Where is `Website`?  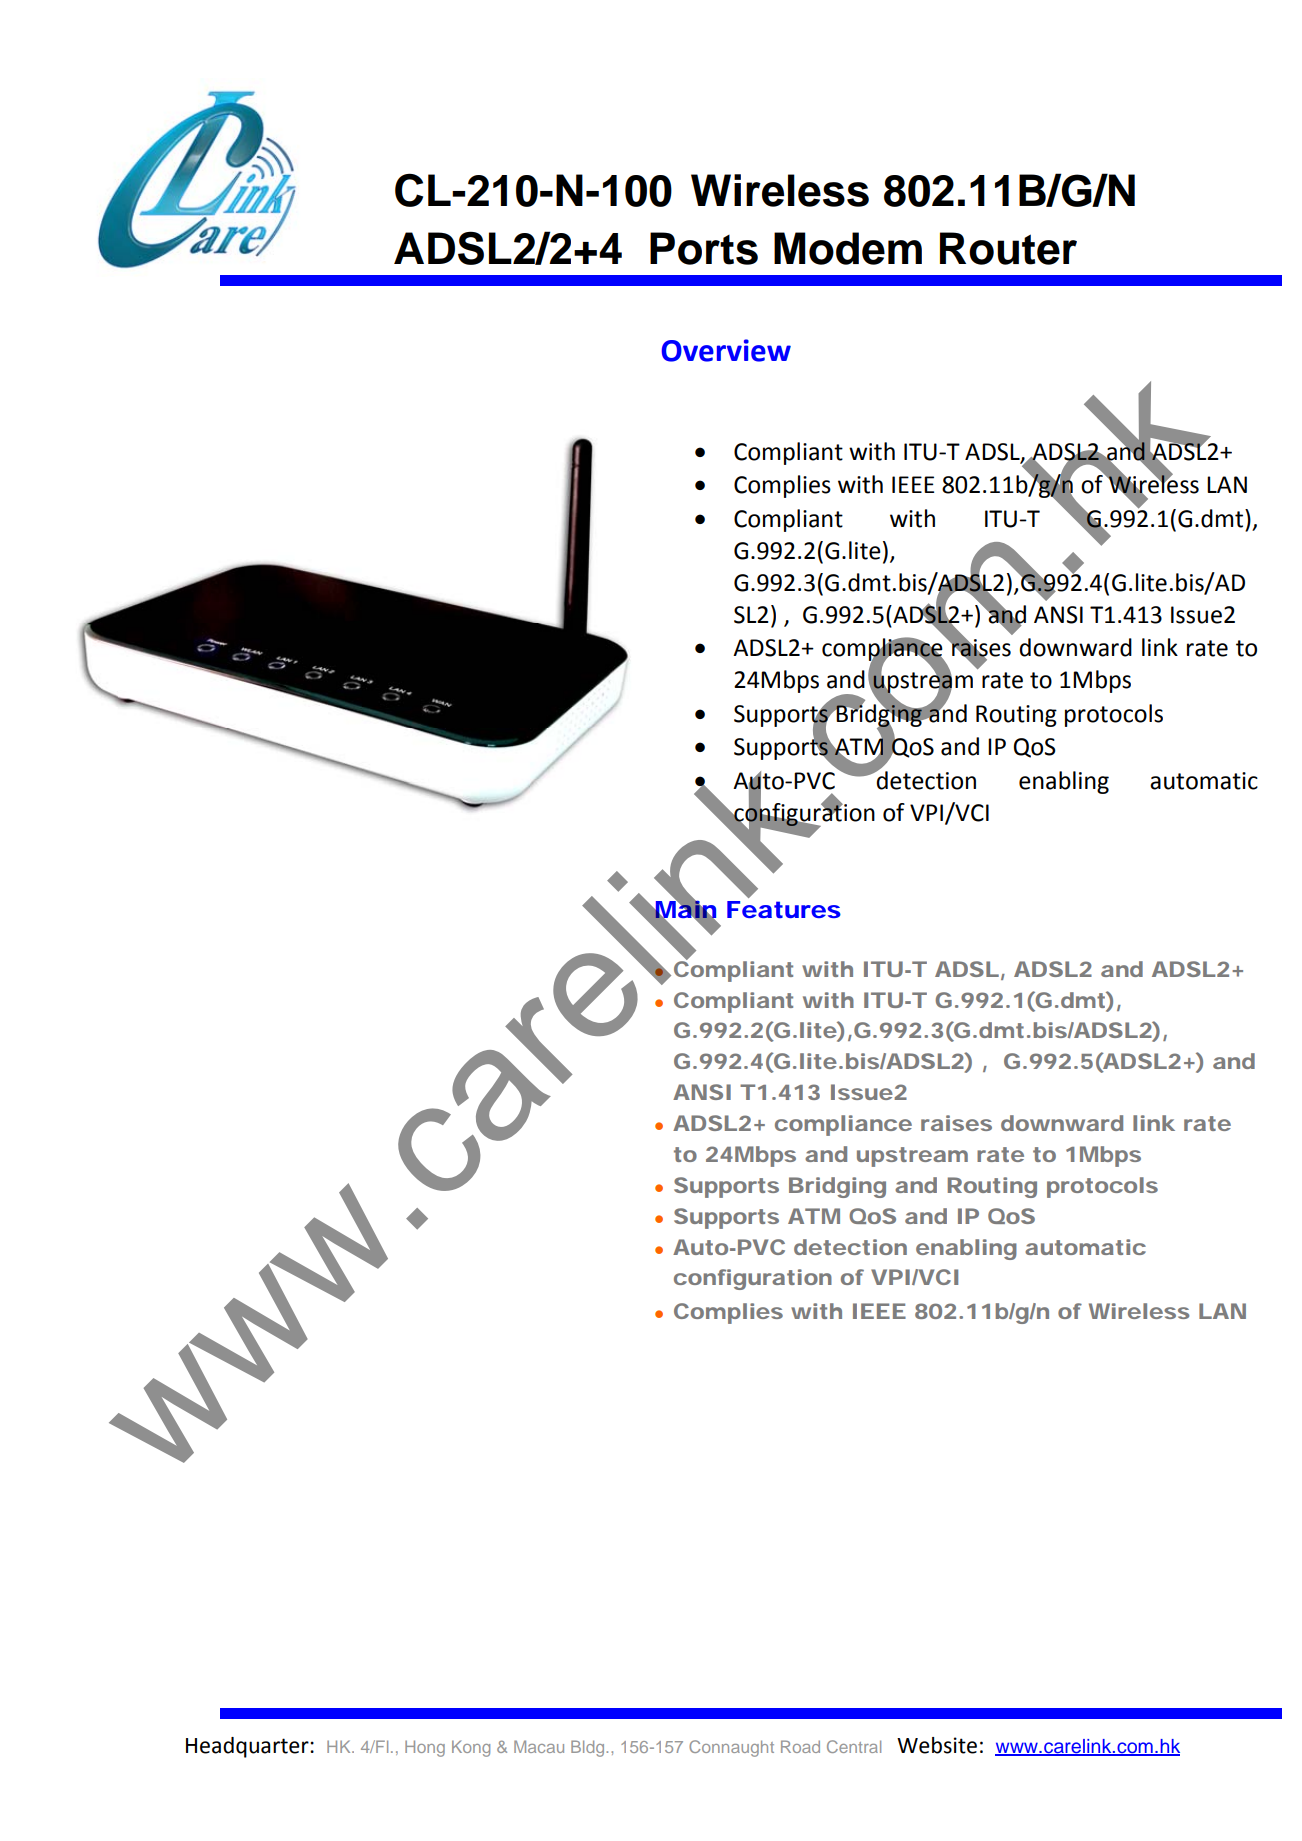 Website is located at coordinates (937, 1745).
